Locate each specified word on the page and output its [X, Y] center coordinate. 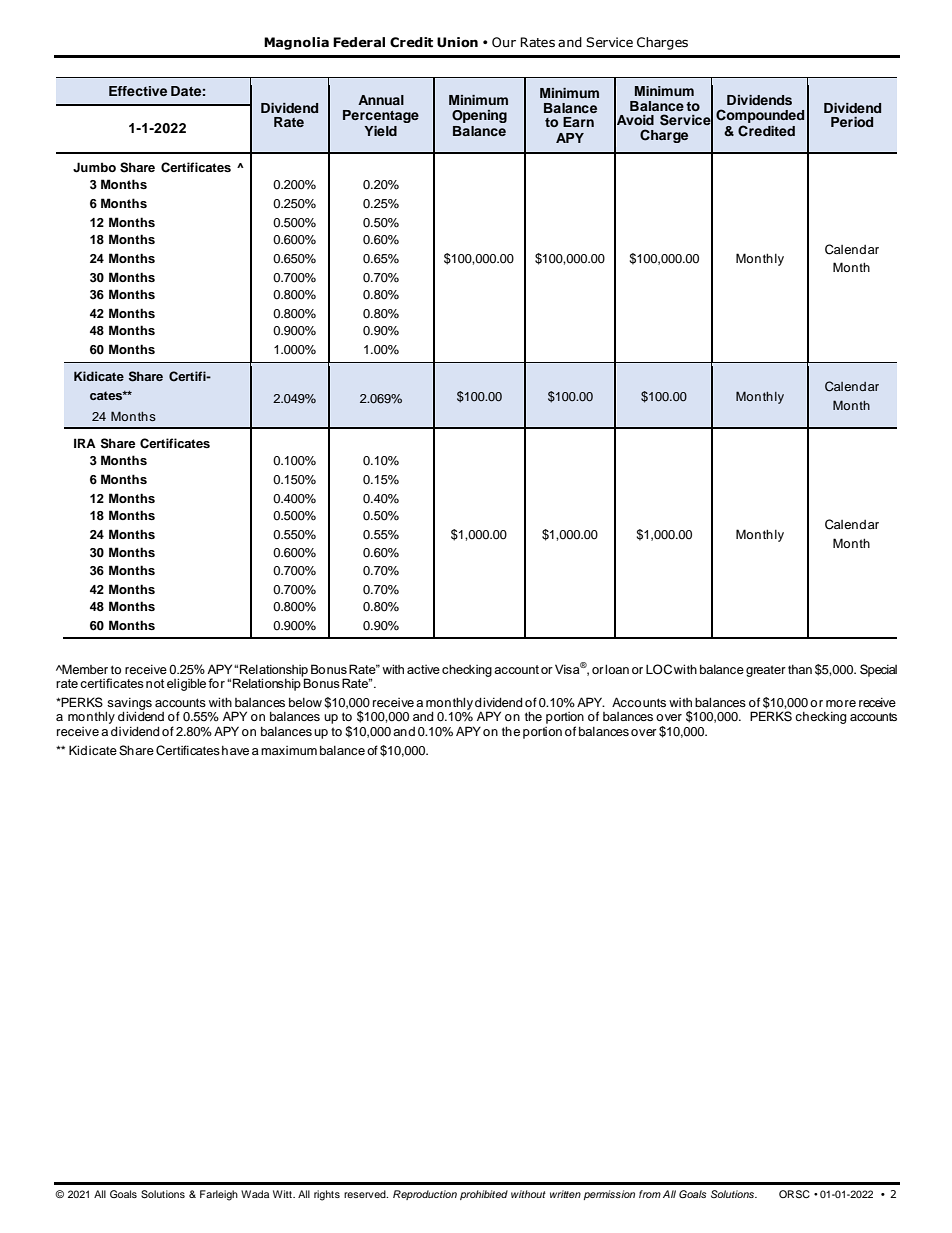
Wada [255, 1194]
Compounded [760, 117]
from [650, 1194]
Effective [138, 91]
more [841, 703]
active [423, 669]
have [235, 750]
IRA [85, 443]
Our [504, 42]
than [800, 669]
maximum [289, 750]
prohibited [484, 1195]
